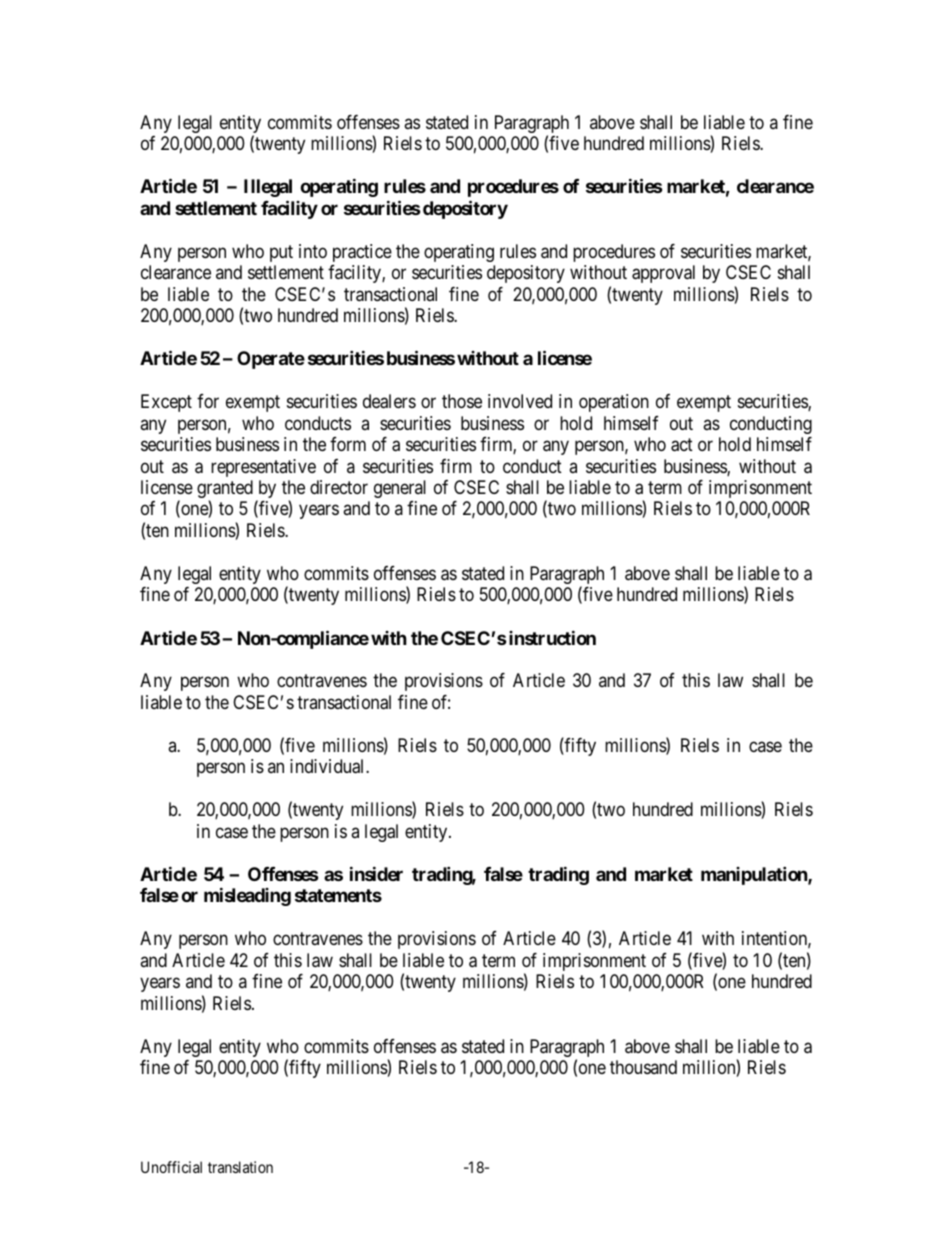 This document has height=1233, width=952. I want to click on thousand, so click(643, 1067).
